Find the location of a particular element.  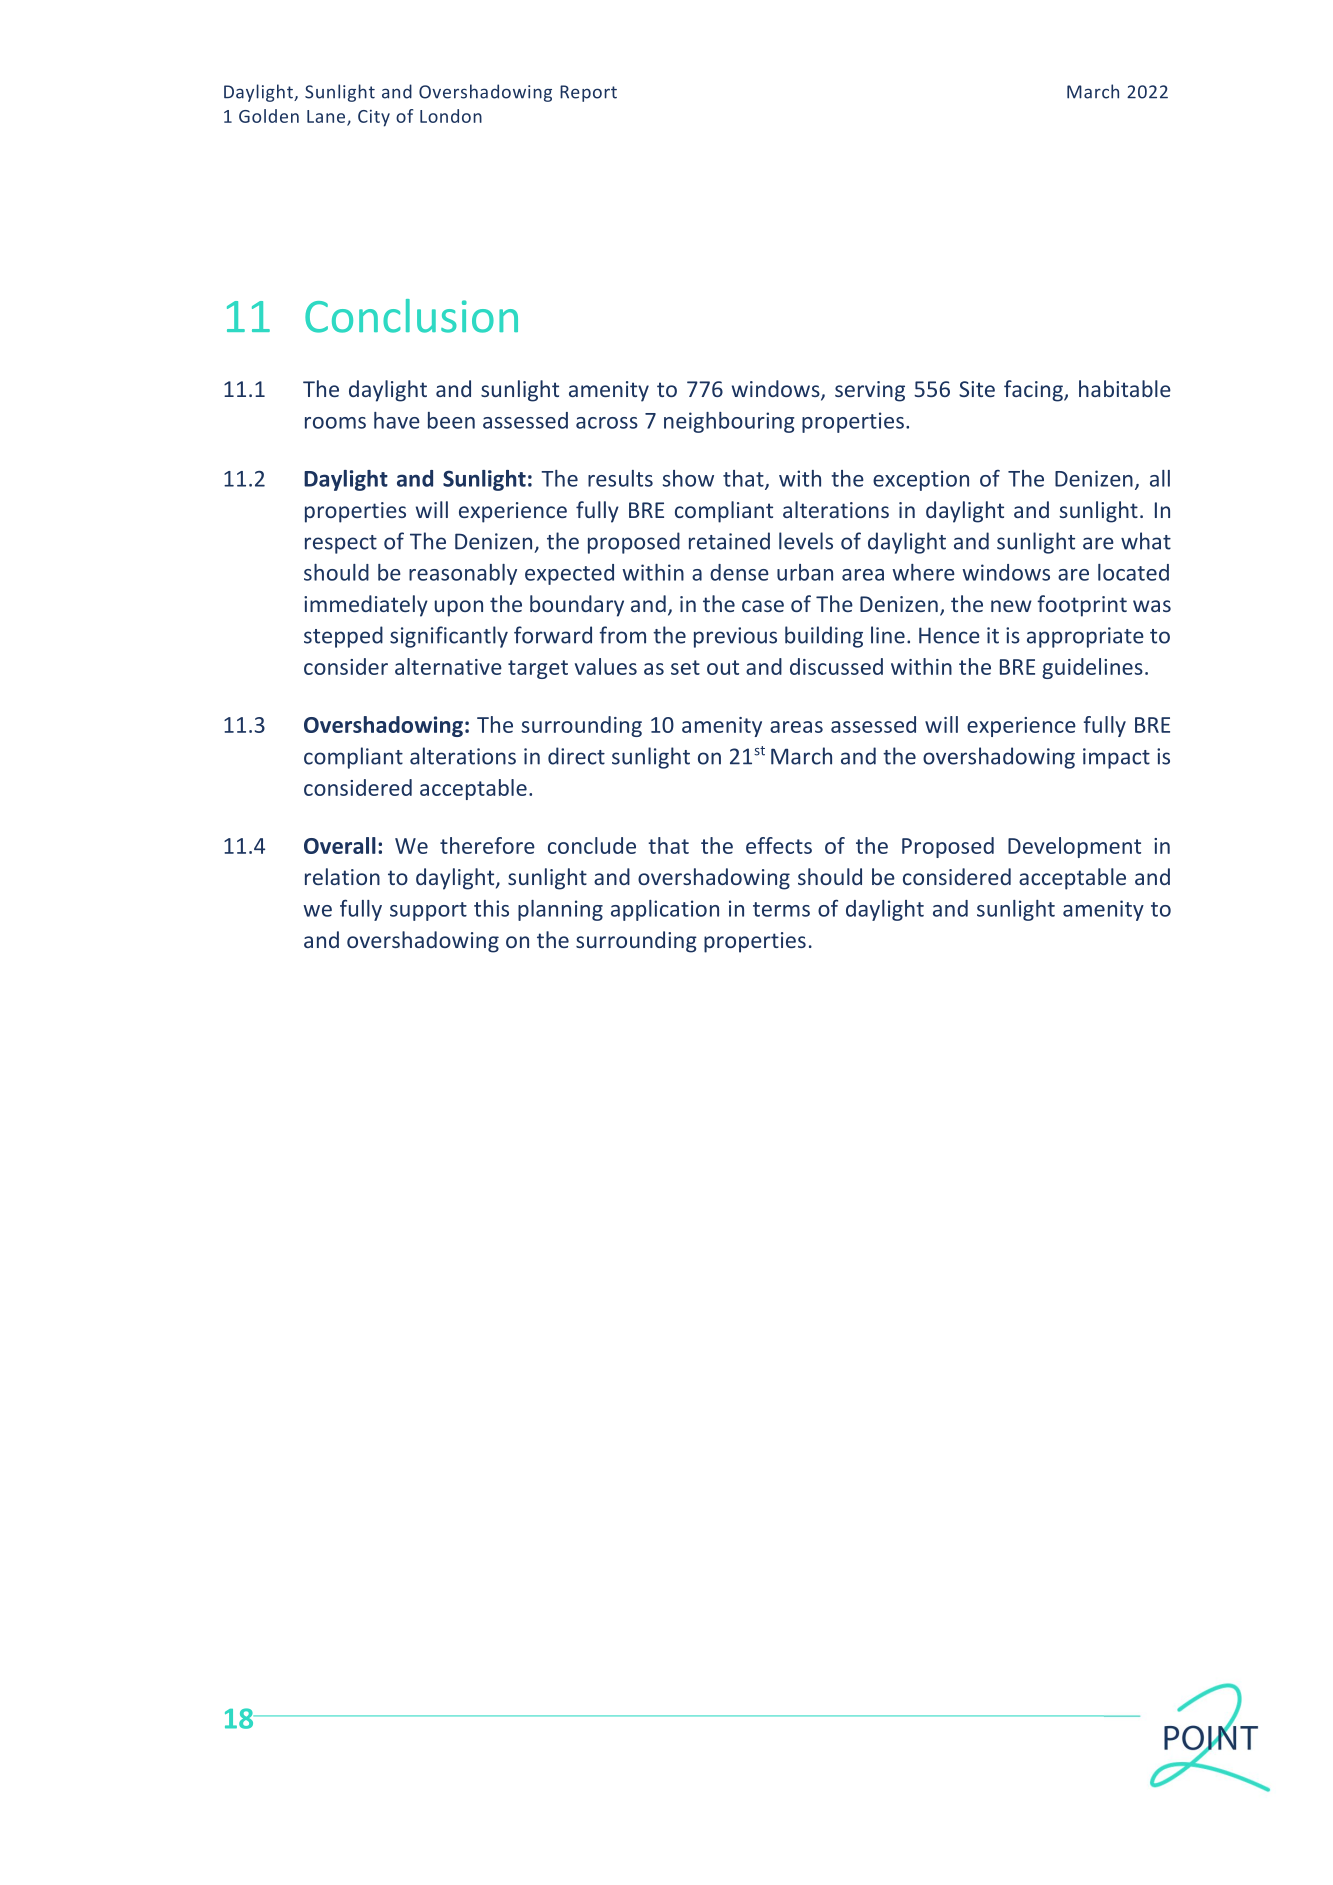

appropriate is located at coordinates (1085, 637).
